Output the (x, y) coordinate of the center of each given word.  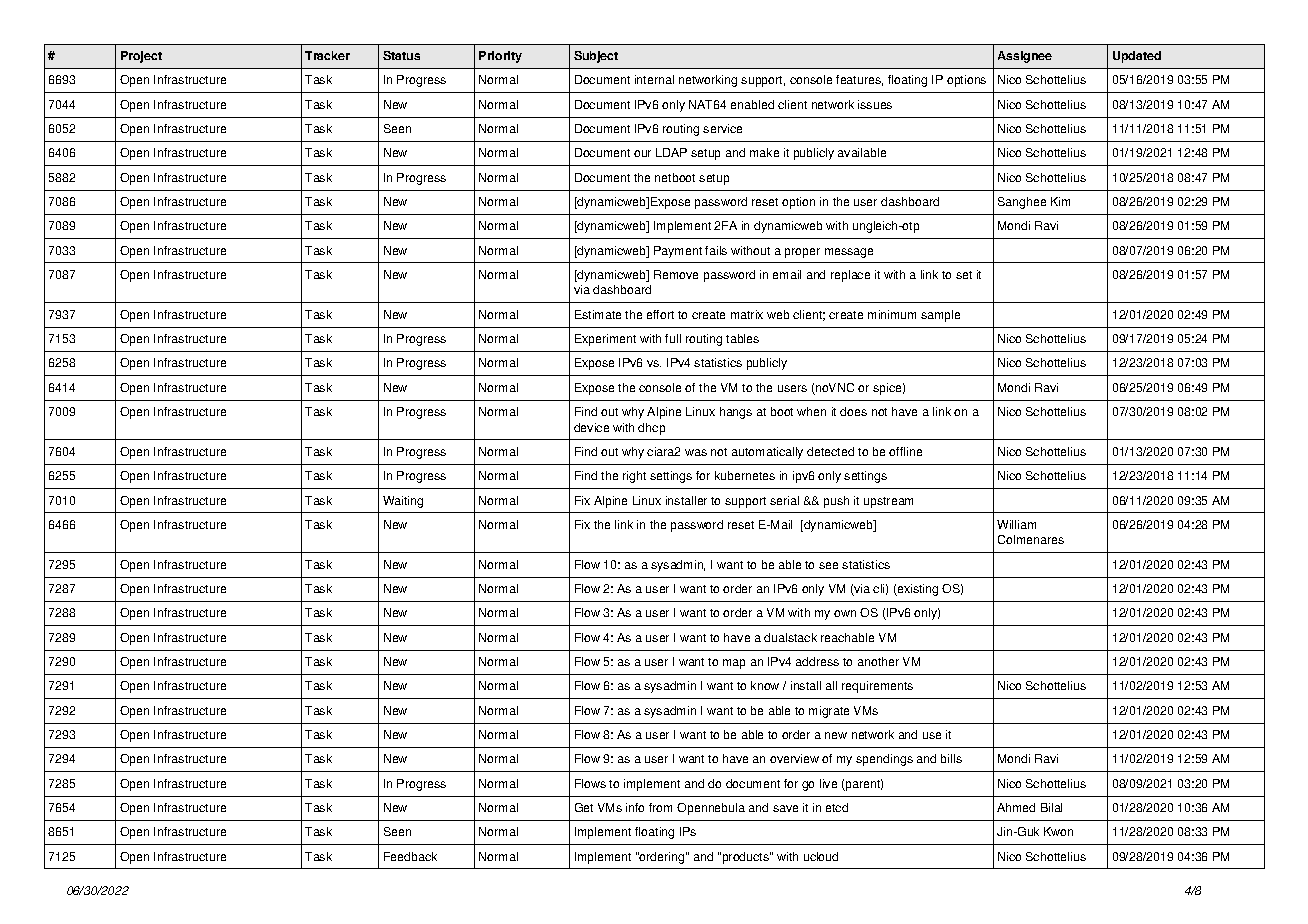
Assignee (1025, 57)
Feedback (410, 856)
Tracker (327, 55)
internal (654, 79)
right (634, 477)
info (635, 807)
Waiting (403, 502)
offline (905, 451)
